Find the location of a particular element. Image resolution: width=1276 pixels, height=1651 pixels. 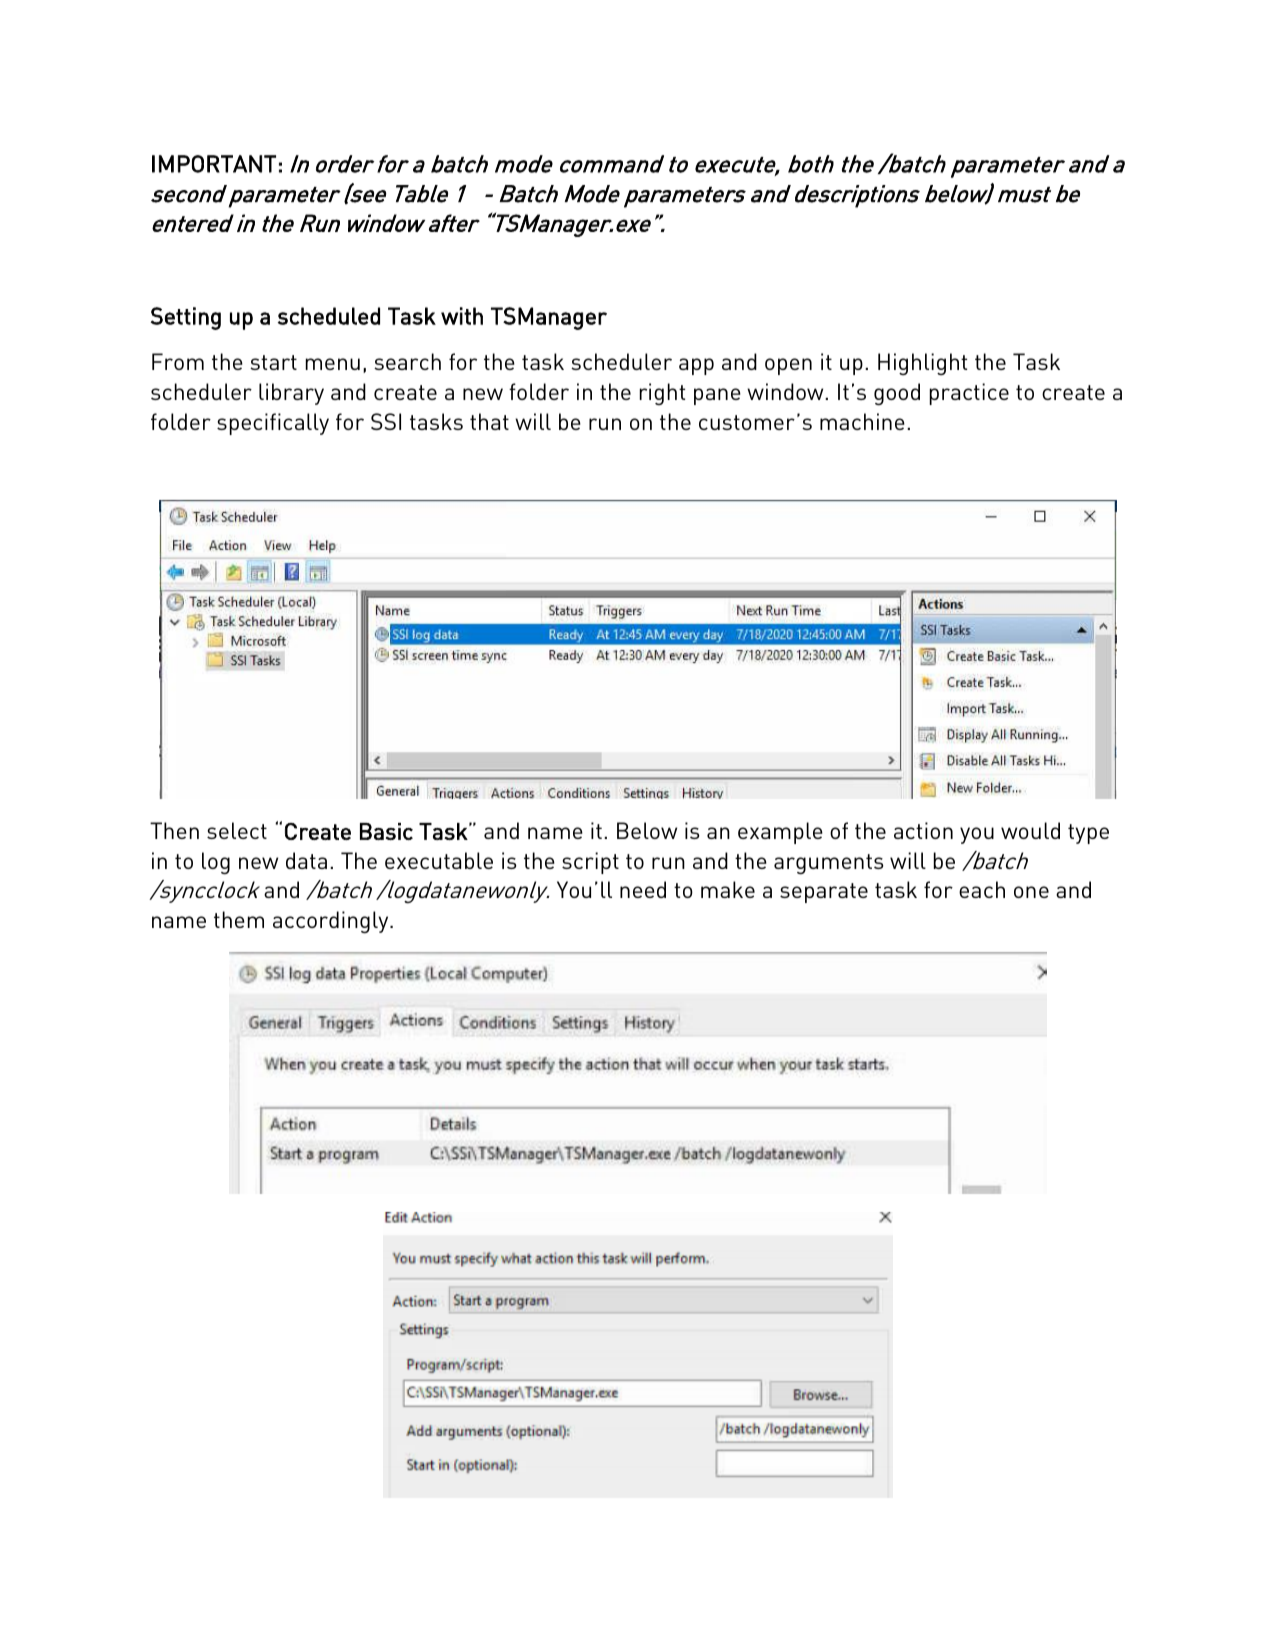

with is located at coordinates (462, 316).
